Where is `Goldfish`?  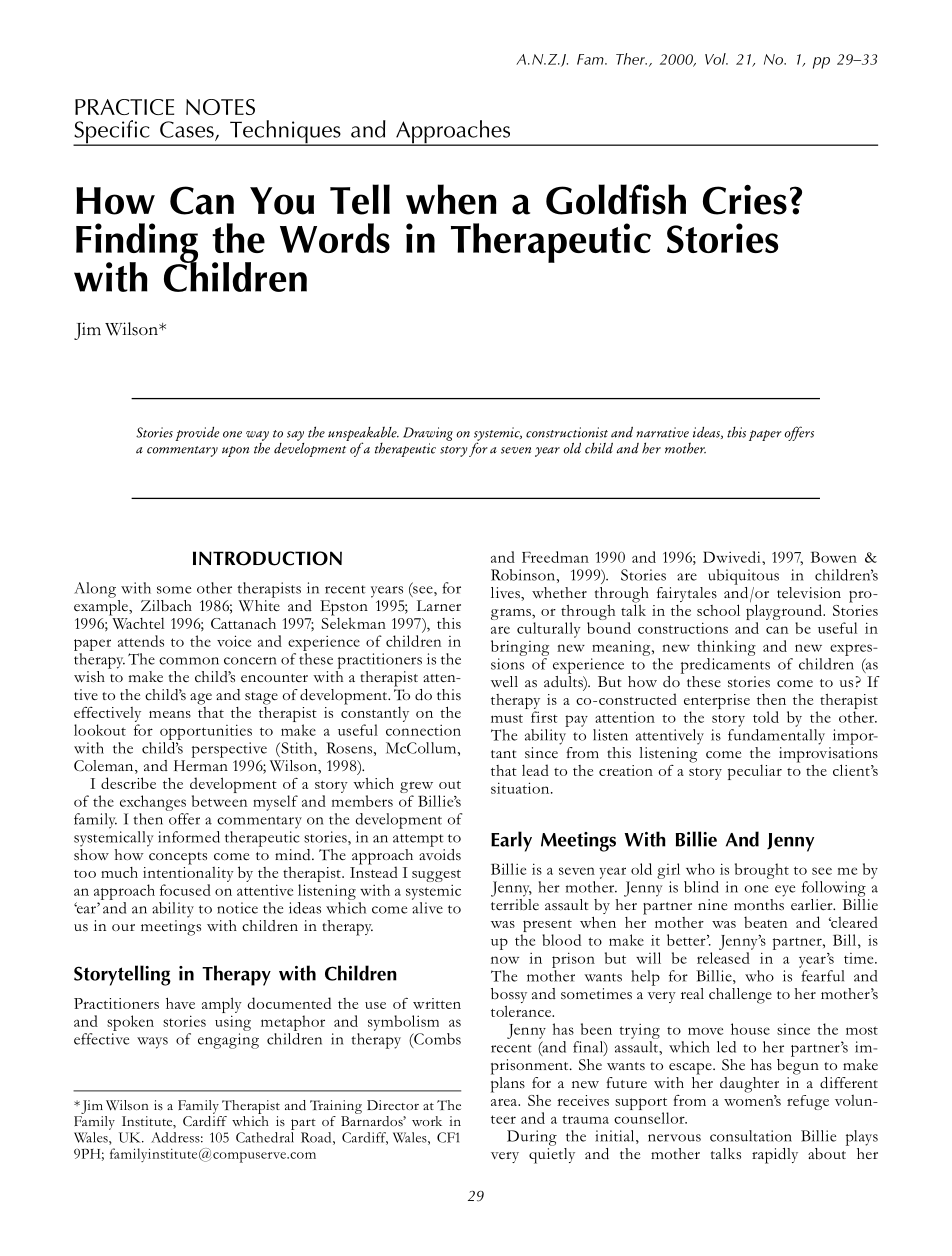 Goldfish is located at coordinates (616, 199).
